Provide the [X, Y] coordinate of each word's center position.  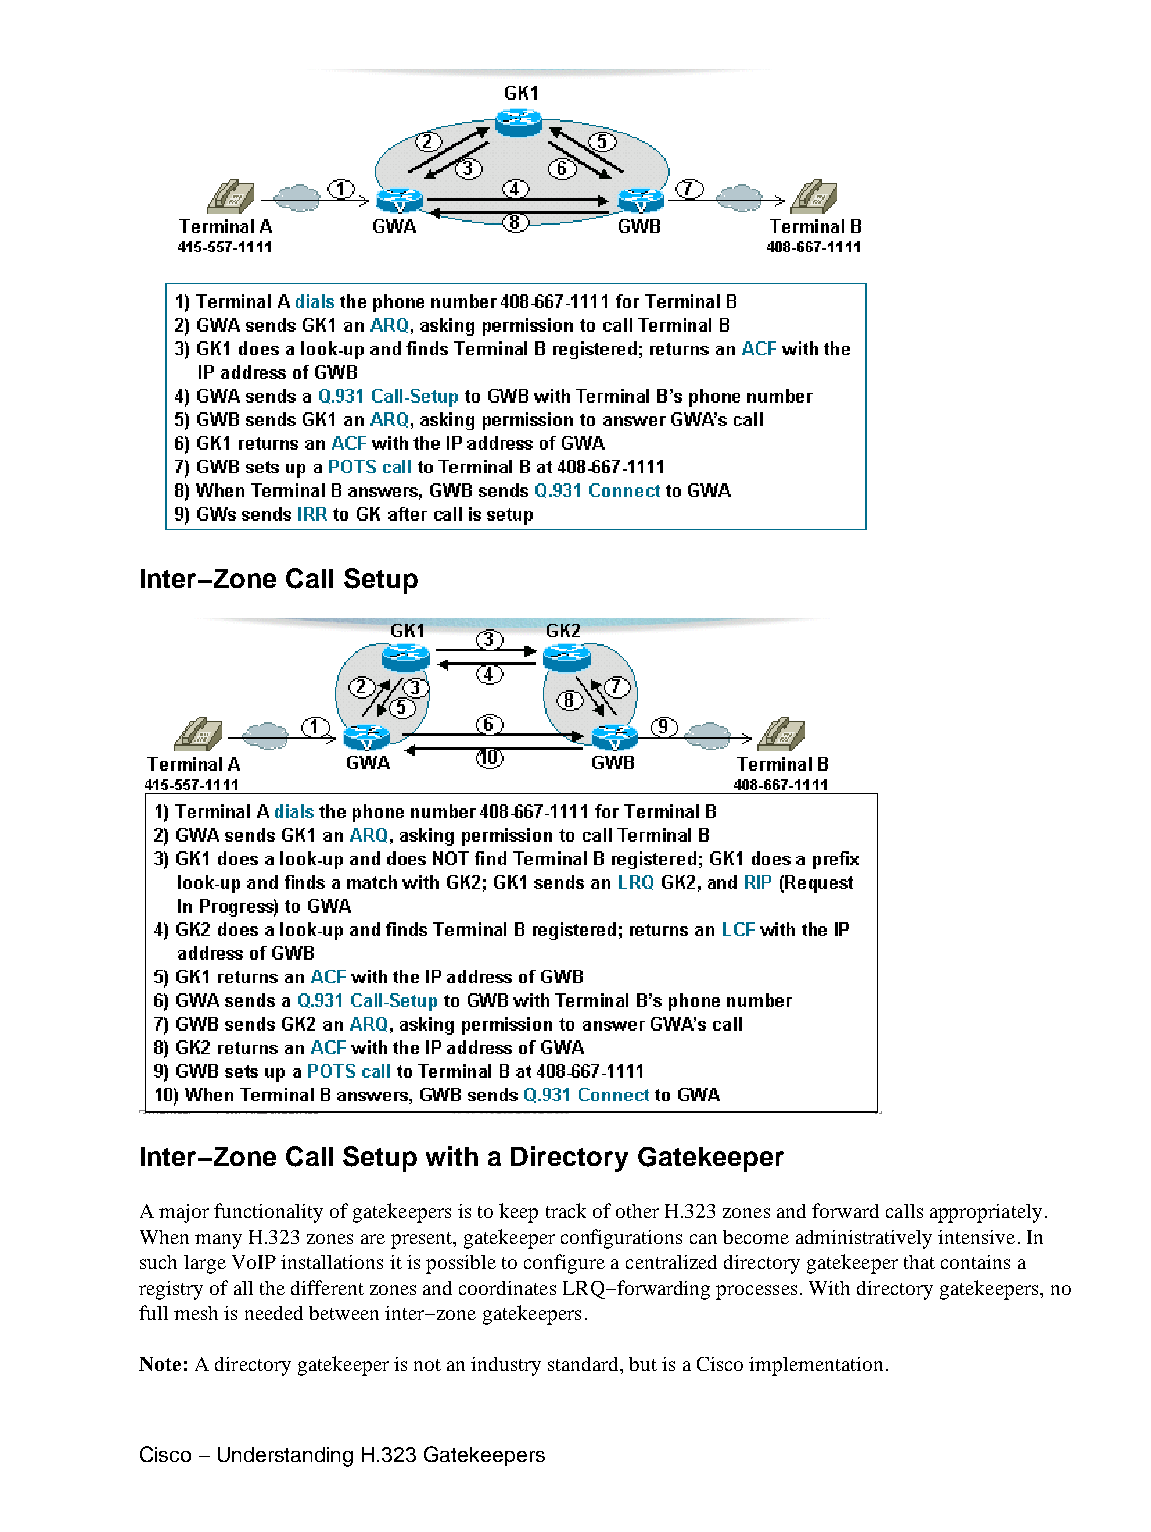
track [566, 1210]
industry [506, 1366]
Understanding [285, 1457]
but [643, 1364]
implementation [816, 1366]
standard [584, 1364]
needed [274, 1313]
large [205, 1264]
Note [160, 1364]
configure [564, 1264]
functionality [268, 1213]
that [919, 1262]
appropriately [986, 1213]
